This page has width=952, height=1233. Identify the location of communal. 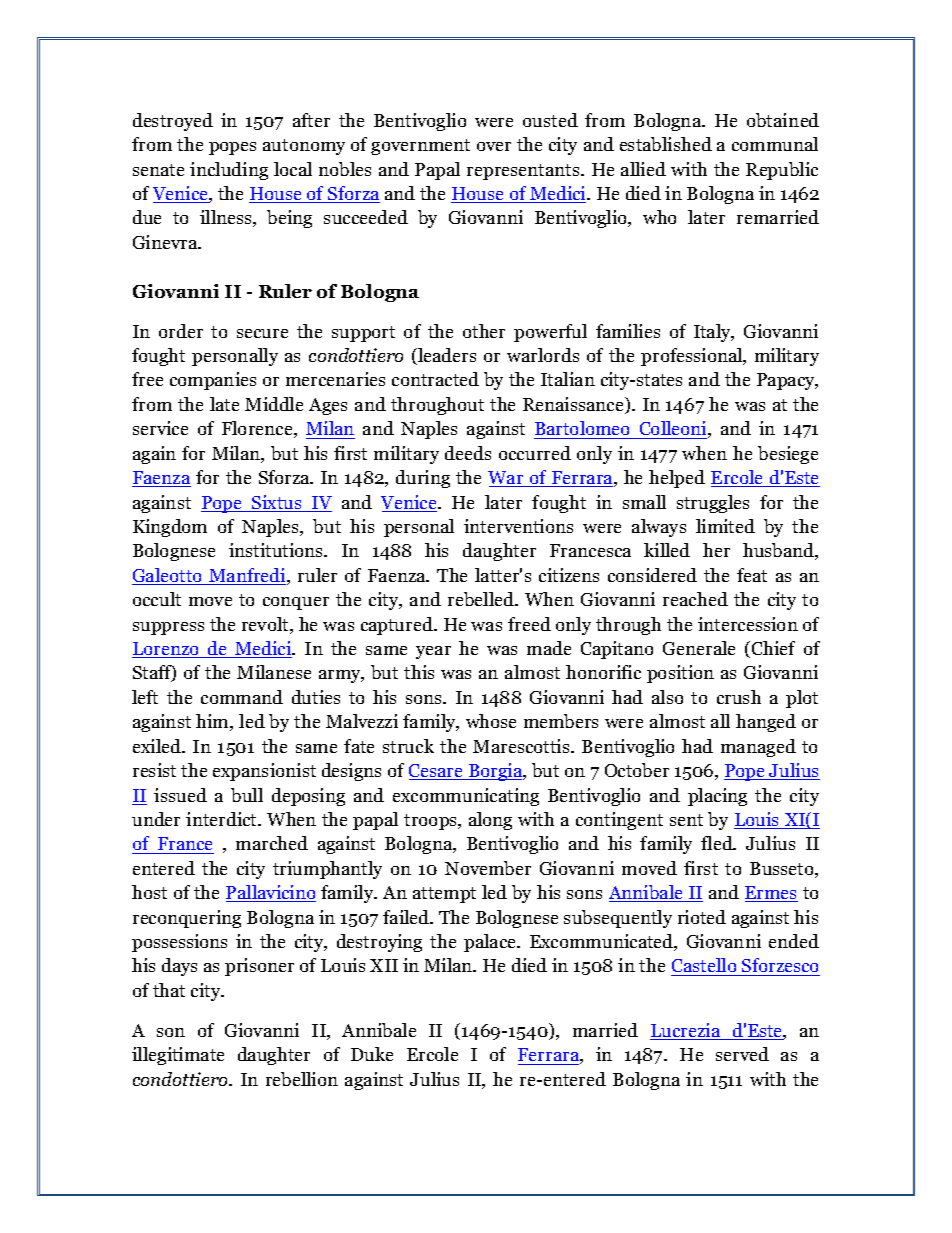
(775, 144).
